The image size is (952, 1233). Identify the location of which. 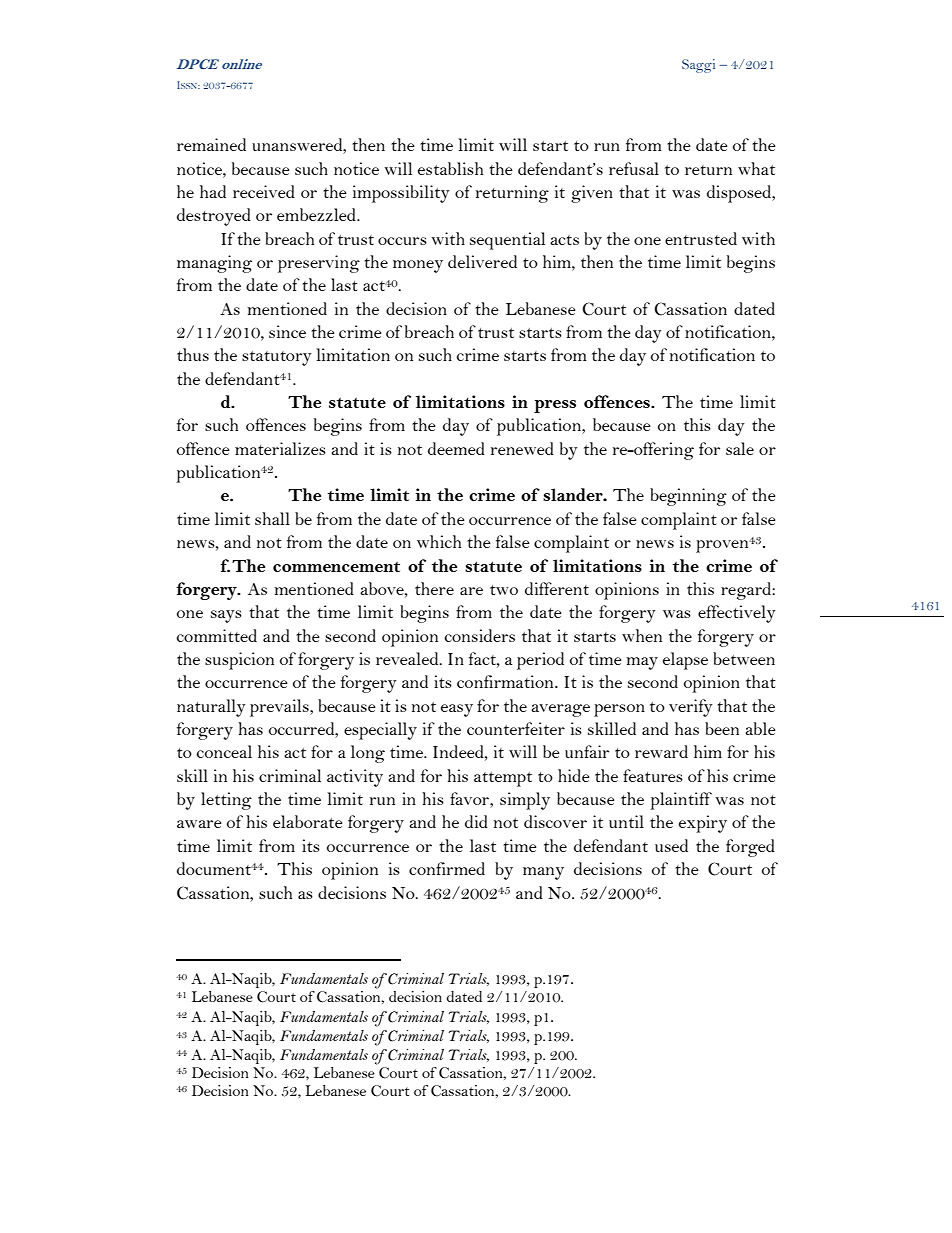
(439, 541).
